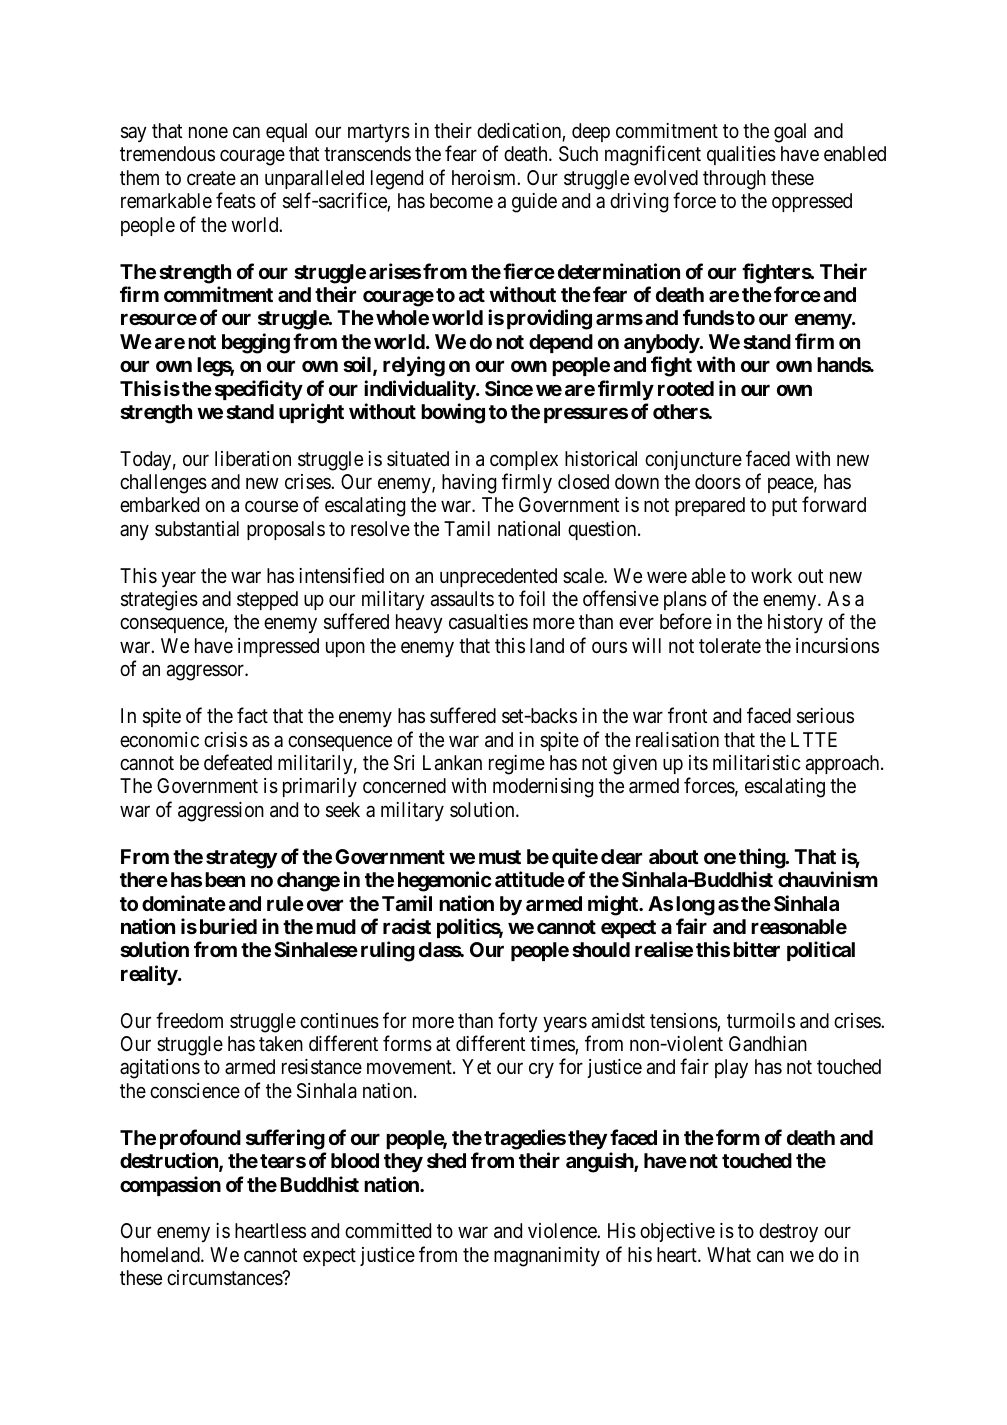 The width and height of the document is (1007, 1425). What do you see at coordinates (741, 155) in the document?
I see `qualities` at bounding box center [741, 155].
